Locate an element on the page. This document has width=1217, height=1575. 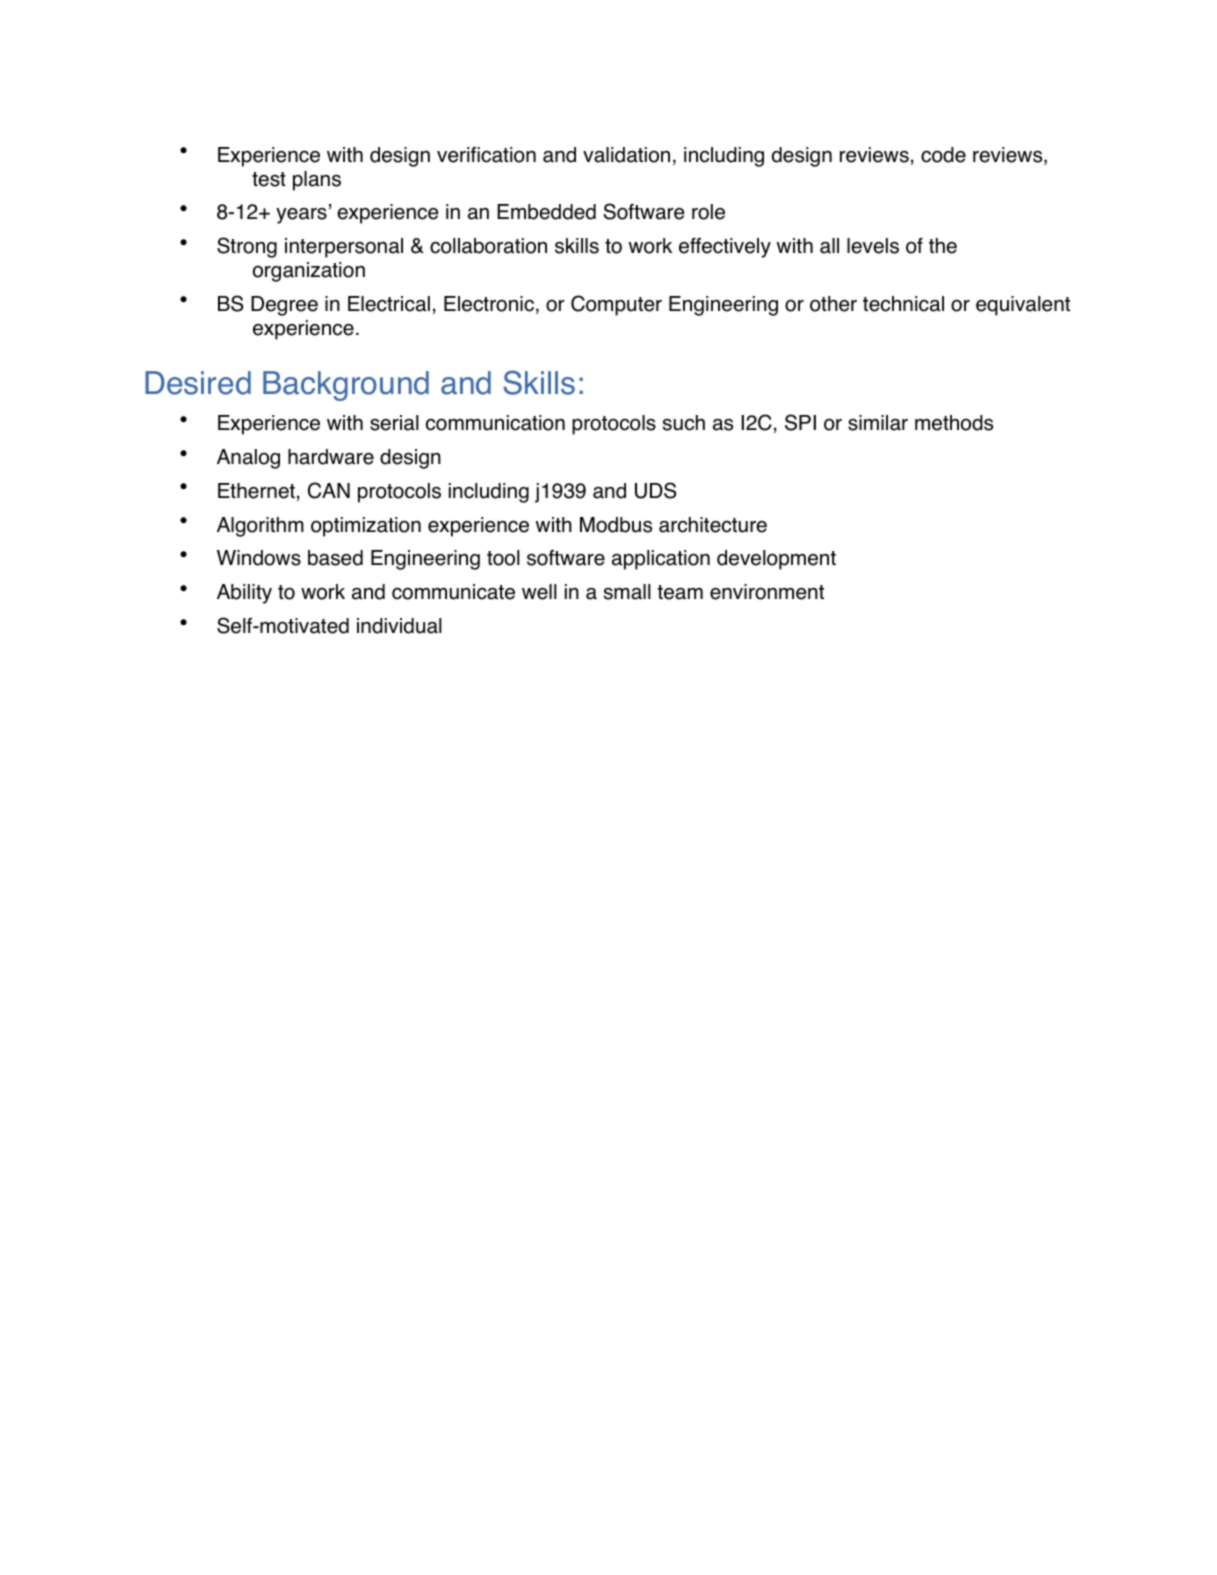
CAN is located at coordinates (329, 490).
